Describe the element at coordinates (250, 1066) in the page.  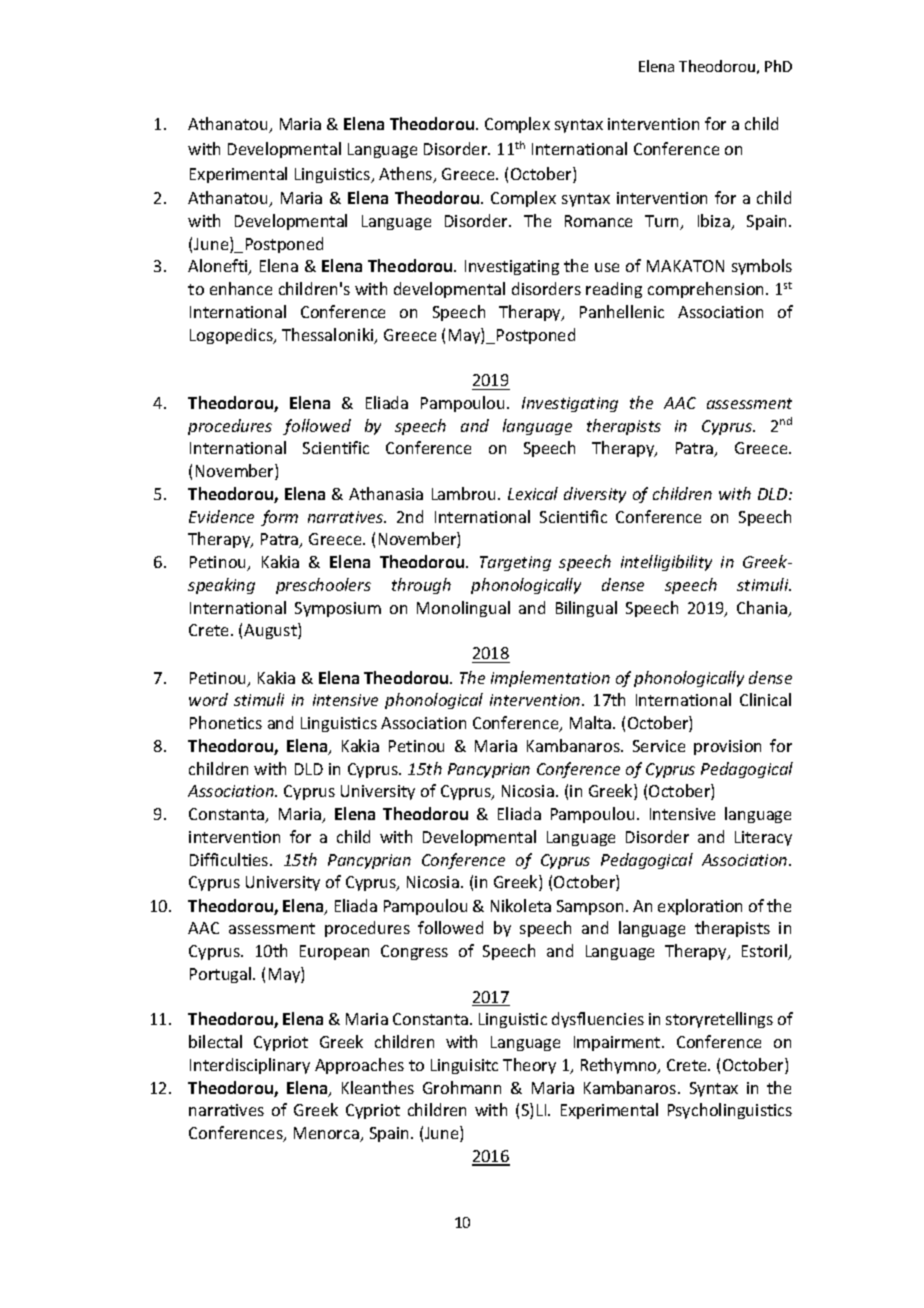
I see `Interdisciplinary` at that location.
